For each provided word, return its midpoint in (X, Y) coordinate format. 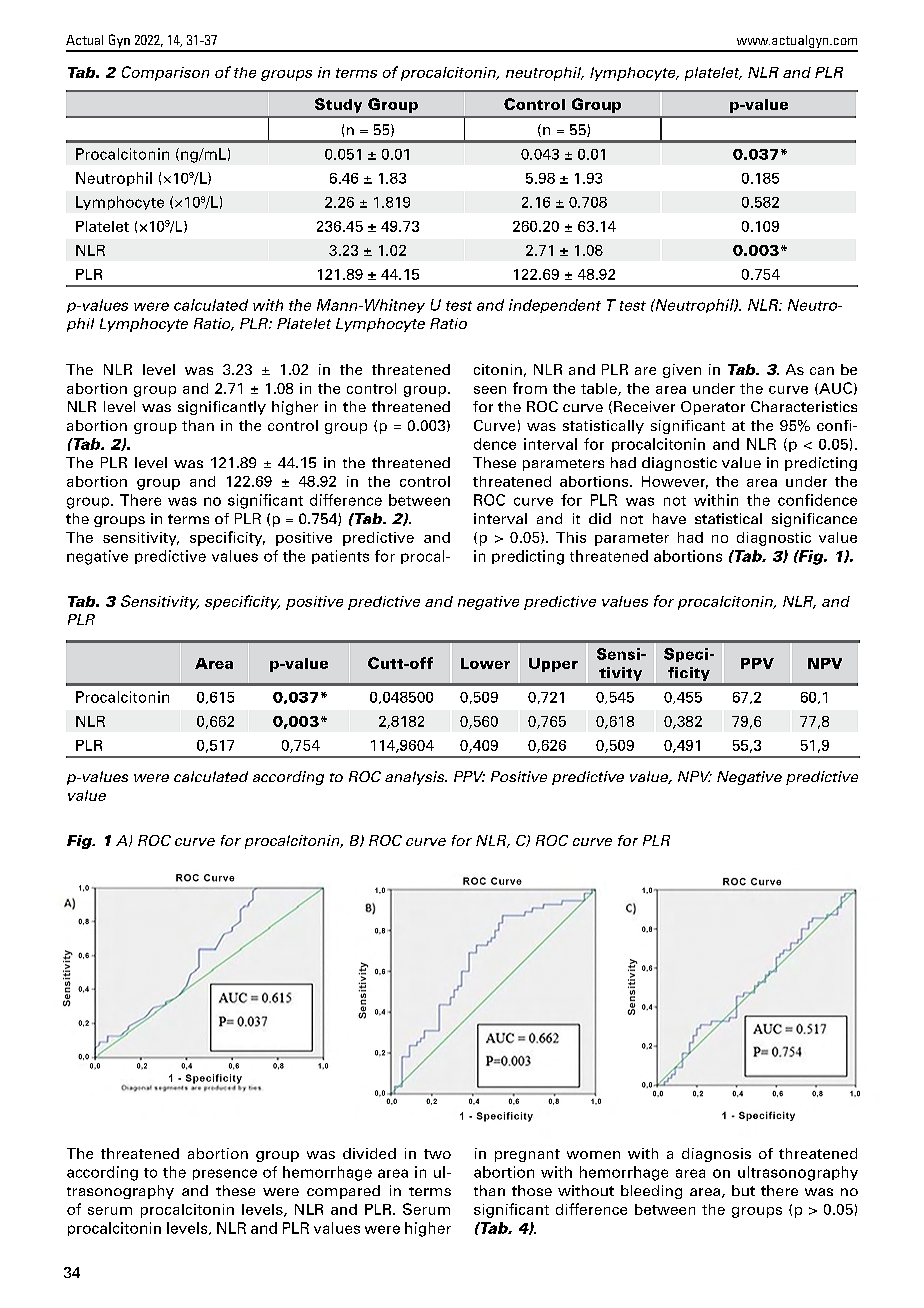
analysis (416, 778)
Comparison (165, 73)
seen (490, 390)
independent (555, 306)
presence (225, 1174)
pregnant (527, 1155)
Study (338, 105)
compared (343, 1192)
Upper (553, 665)
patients (340, 557)
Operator (713, 408)
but (743, 1190)
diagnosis (716, 1155)
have (669, 518)
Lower (485, 663)
